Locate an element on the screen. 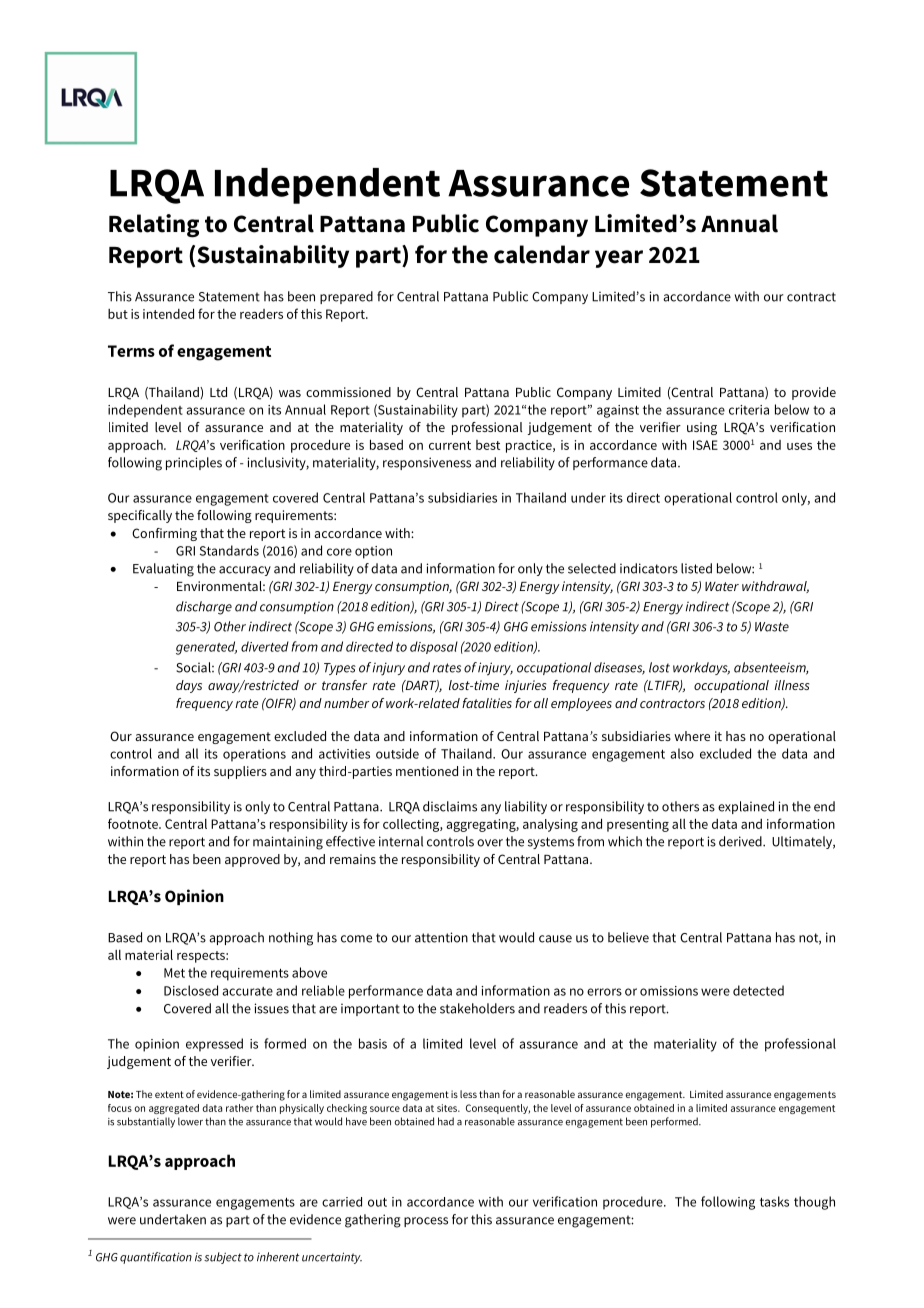 Image resolution: width=924 pixels, height=1308 pixels. prepared is located at coordinates (346, 297).
